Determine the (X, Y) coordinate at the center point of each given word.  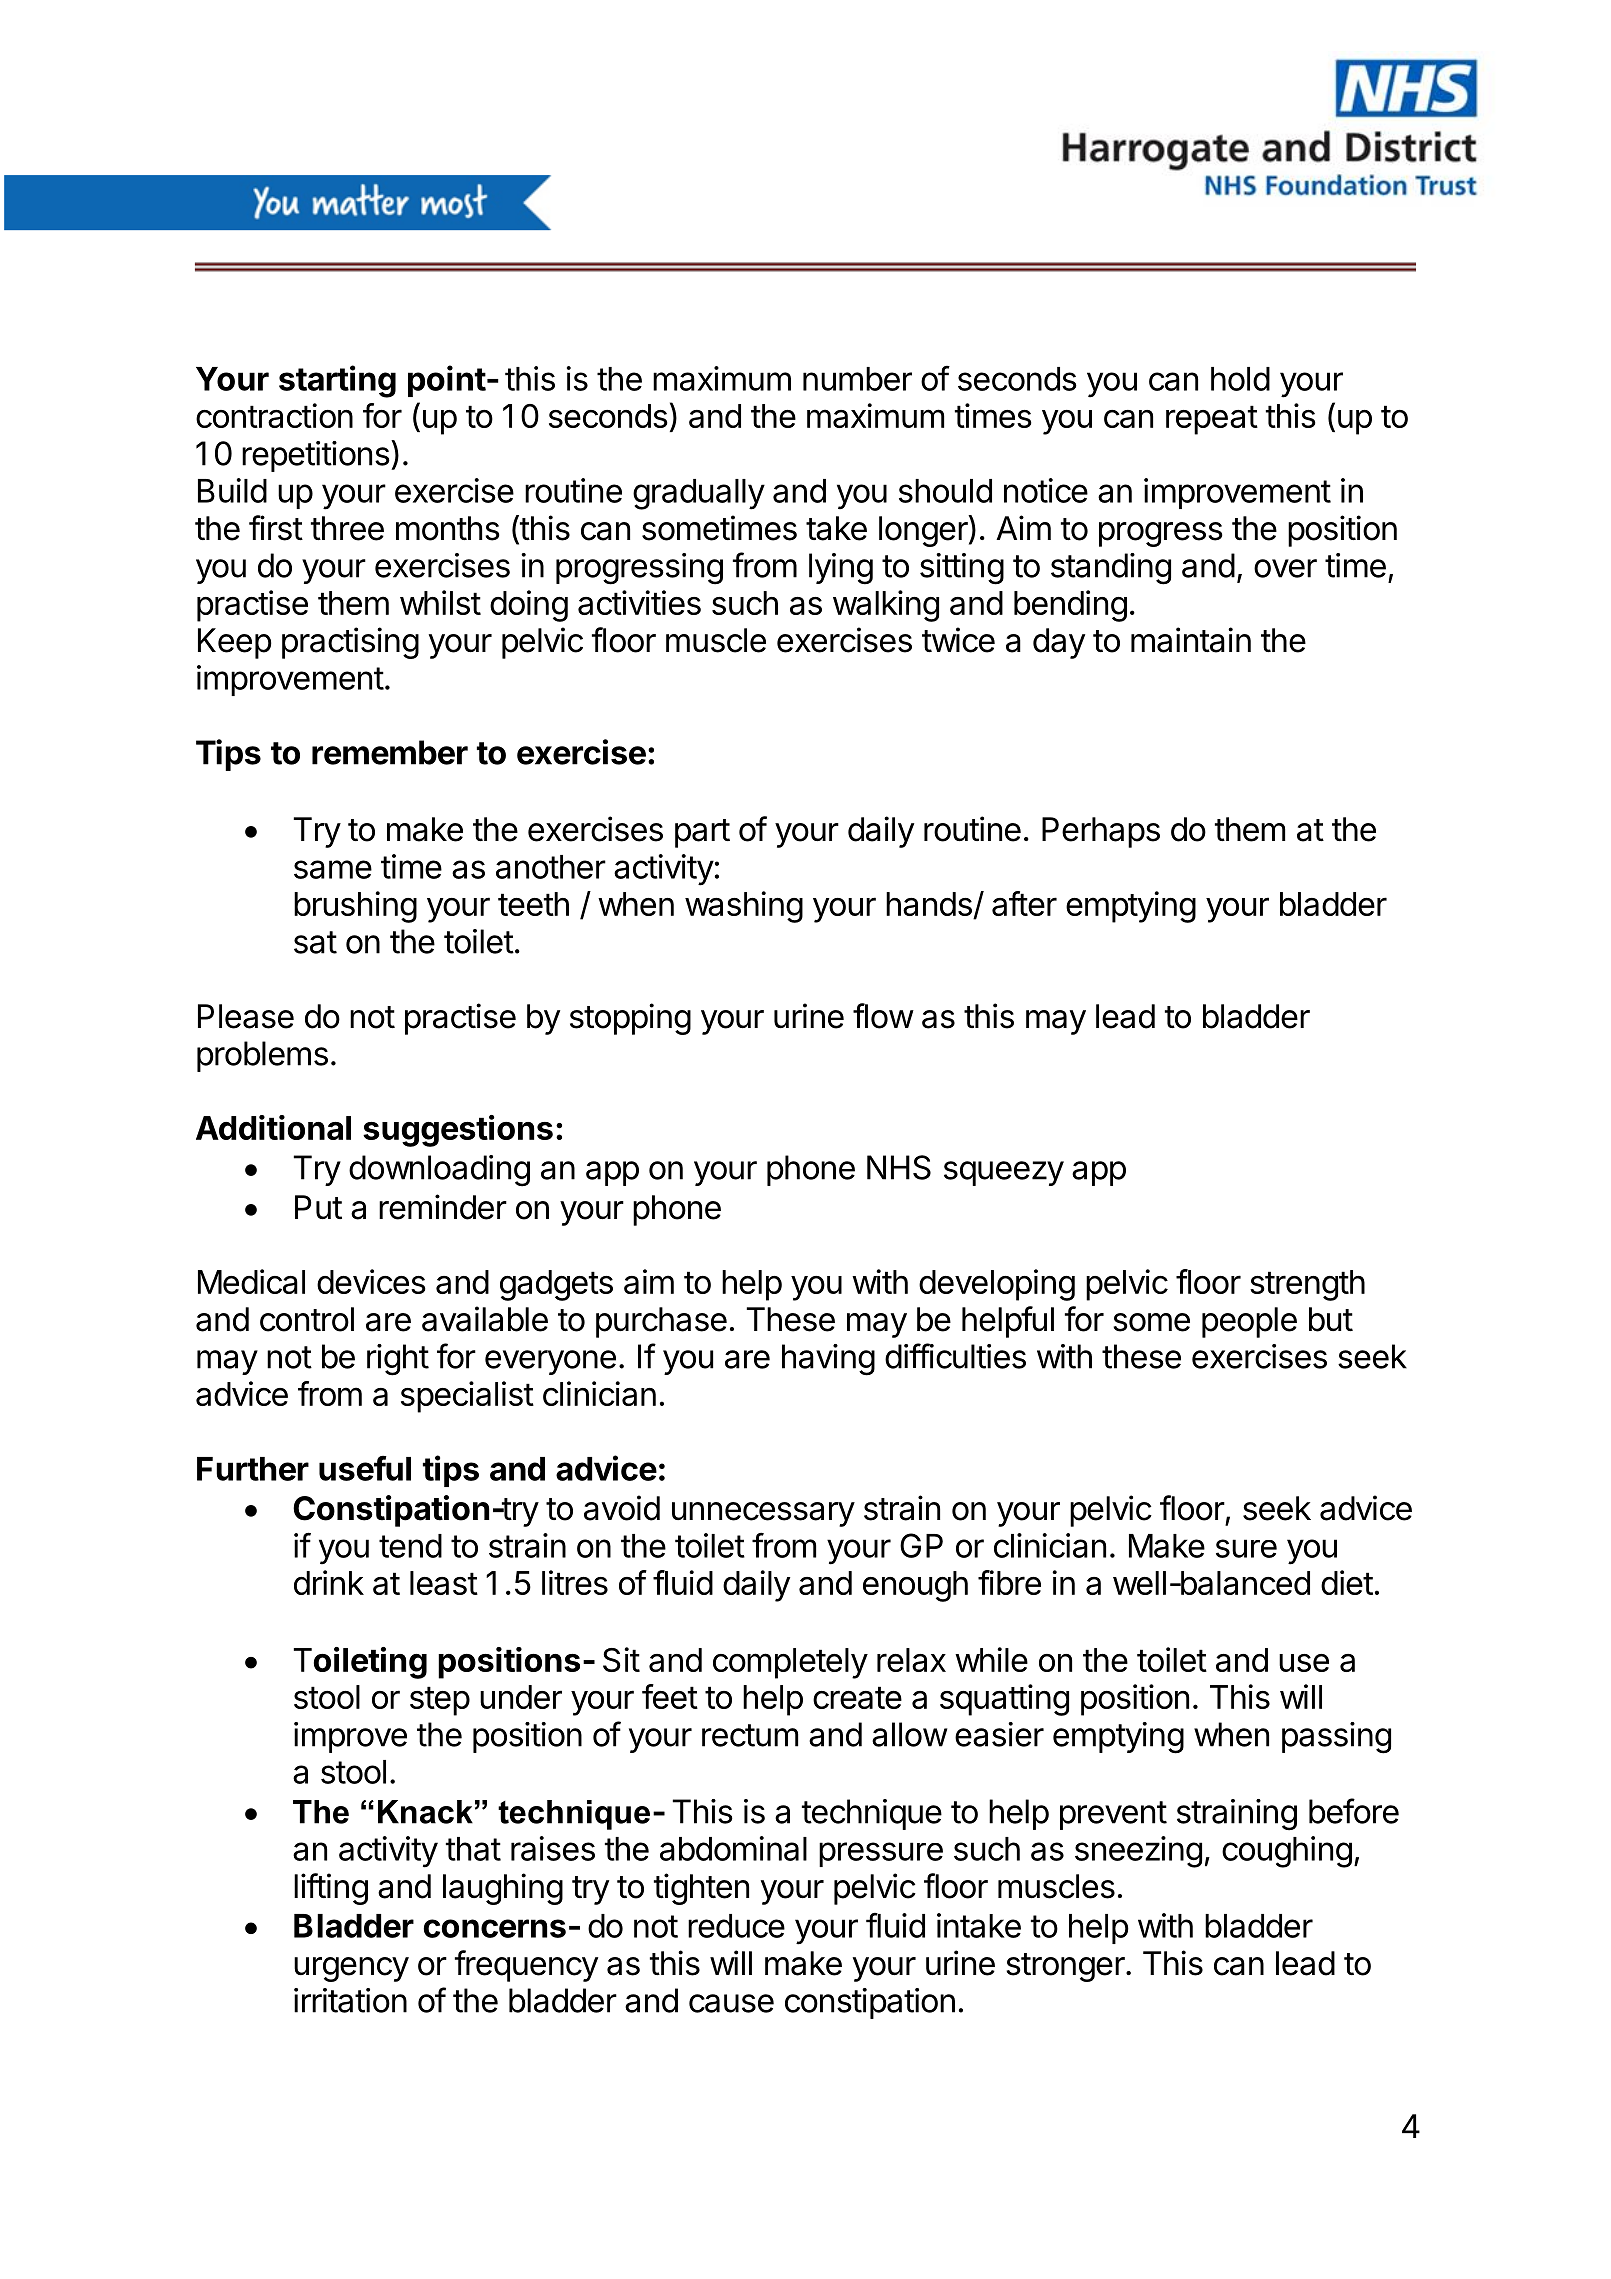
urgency (351, 1969)
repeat (1212, 420)
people (1249, 1322)
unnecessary (763, 1514)
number (857, 379)
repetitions (316, 456)
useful (365, 1468)
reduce (736, 1926)
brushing (355, 907)
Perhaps (1101, 832)
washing (744, 907)
